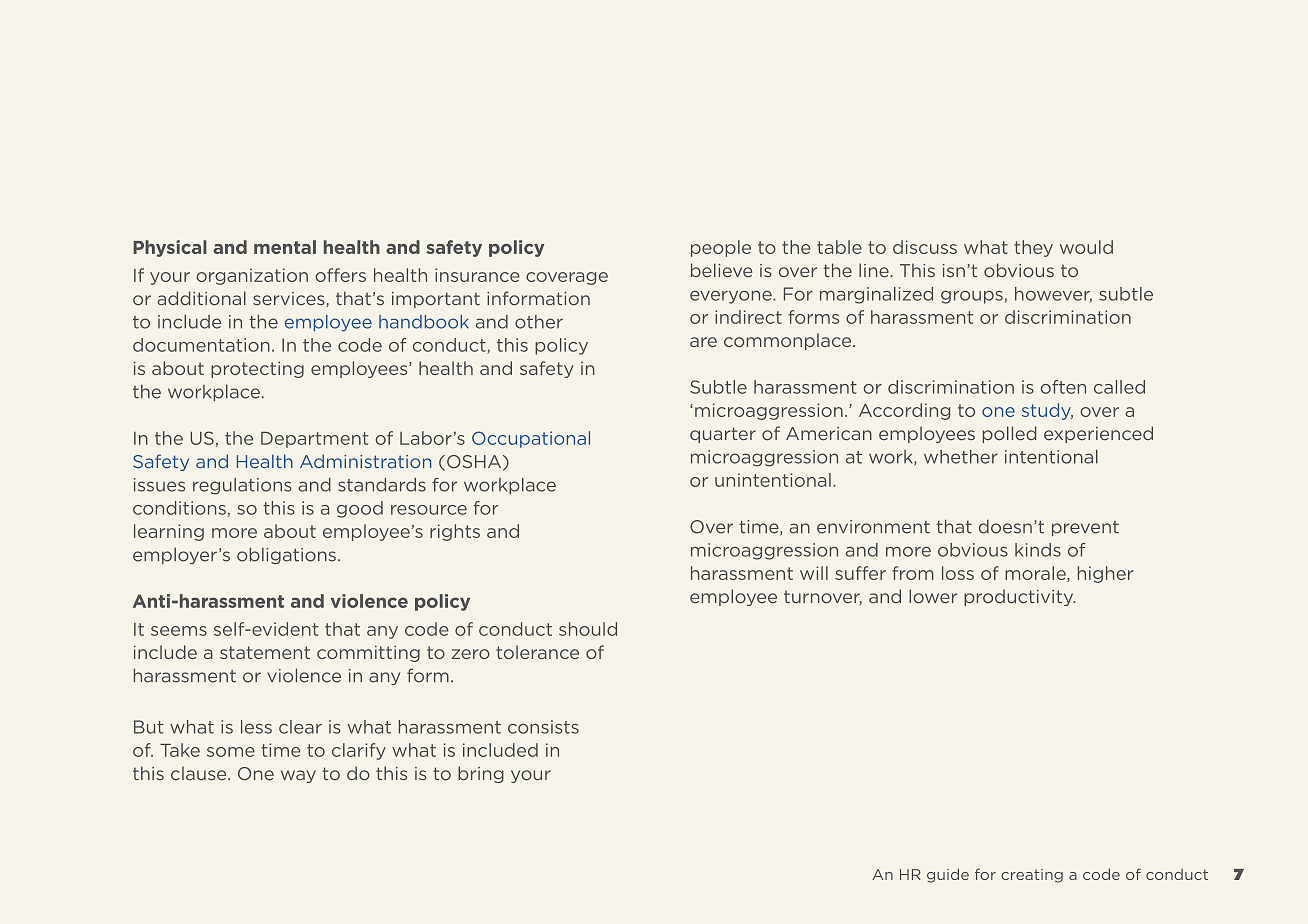 This document has height=924, width=1308. Describe the element at coordinates (723, 435) in the document. I see `quarter` at that location.
